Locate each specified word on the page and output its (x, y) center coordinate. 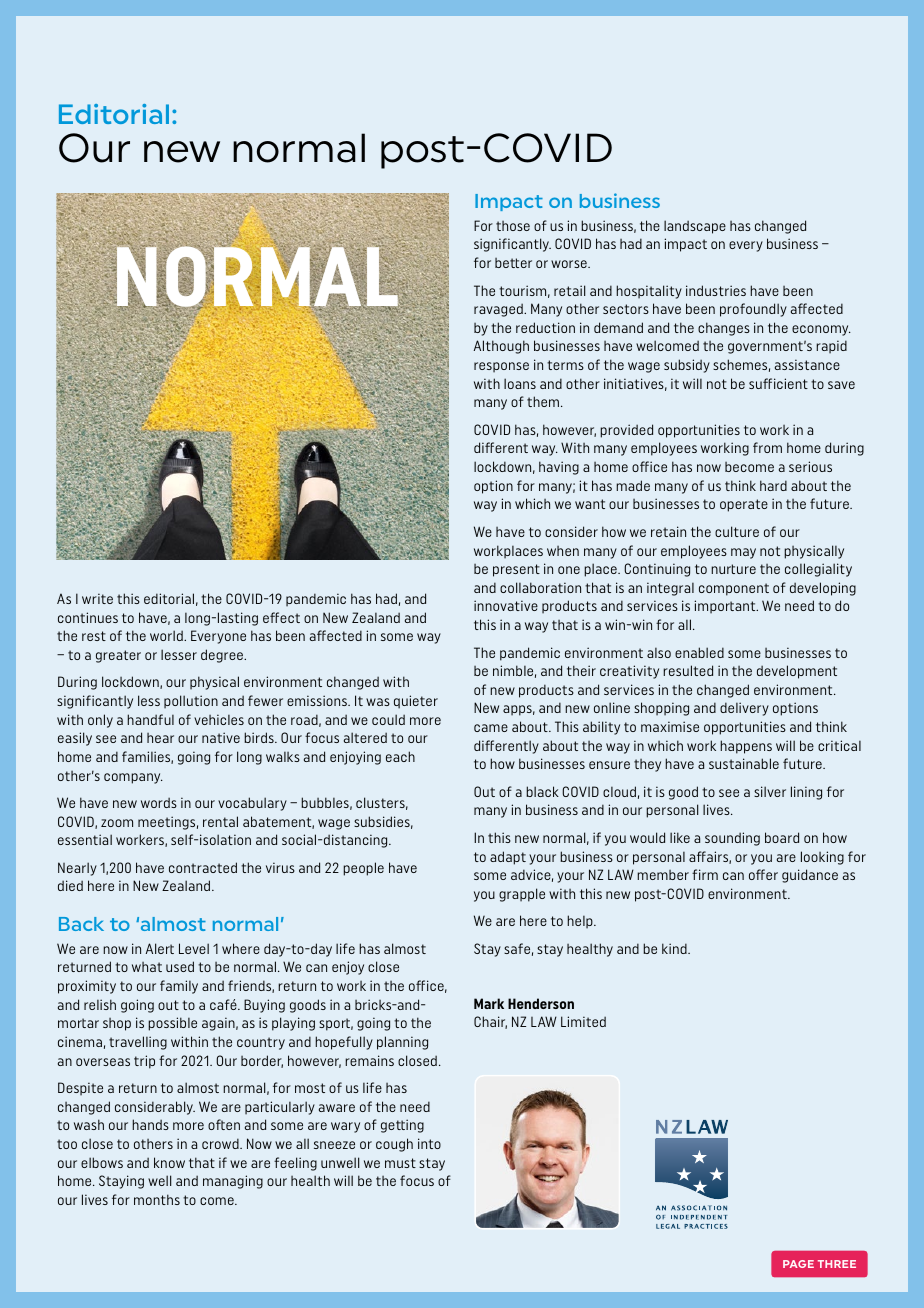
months (157, 1199)
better (513, 263)
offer (763, 874)
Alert (160, 948)
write (97, 598)
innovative (506, 605)
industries (716, 290)
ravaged (499, 310)
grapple (522, 895)
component (734, 589)
